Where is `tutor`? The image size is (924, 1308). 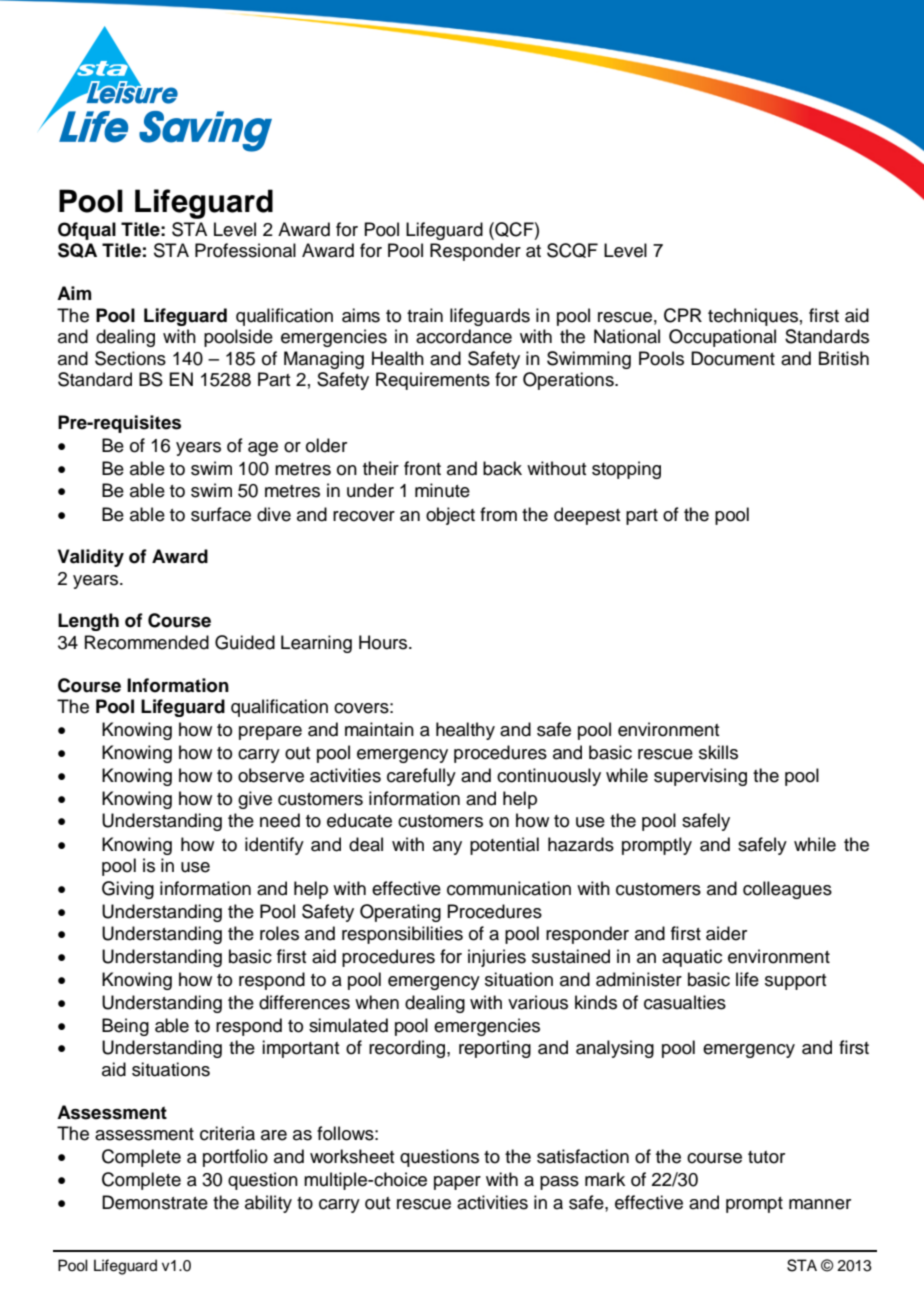 tutor is located at coordinates (766, 1157).
